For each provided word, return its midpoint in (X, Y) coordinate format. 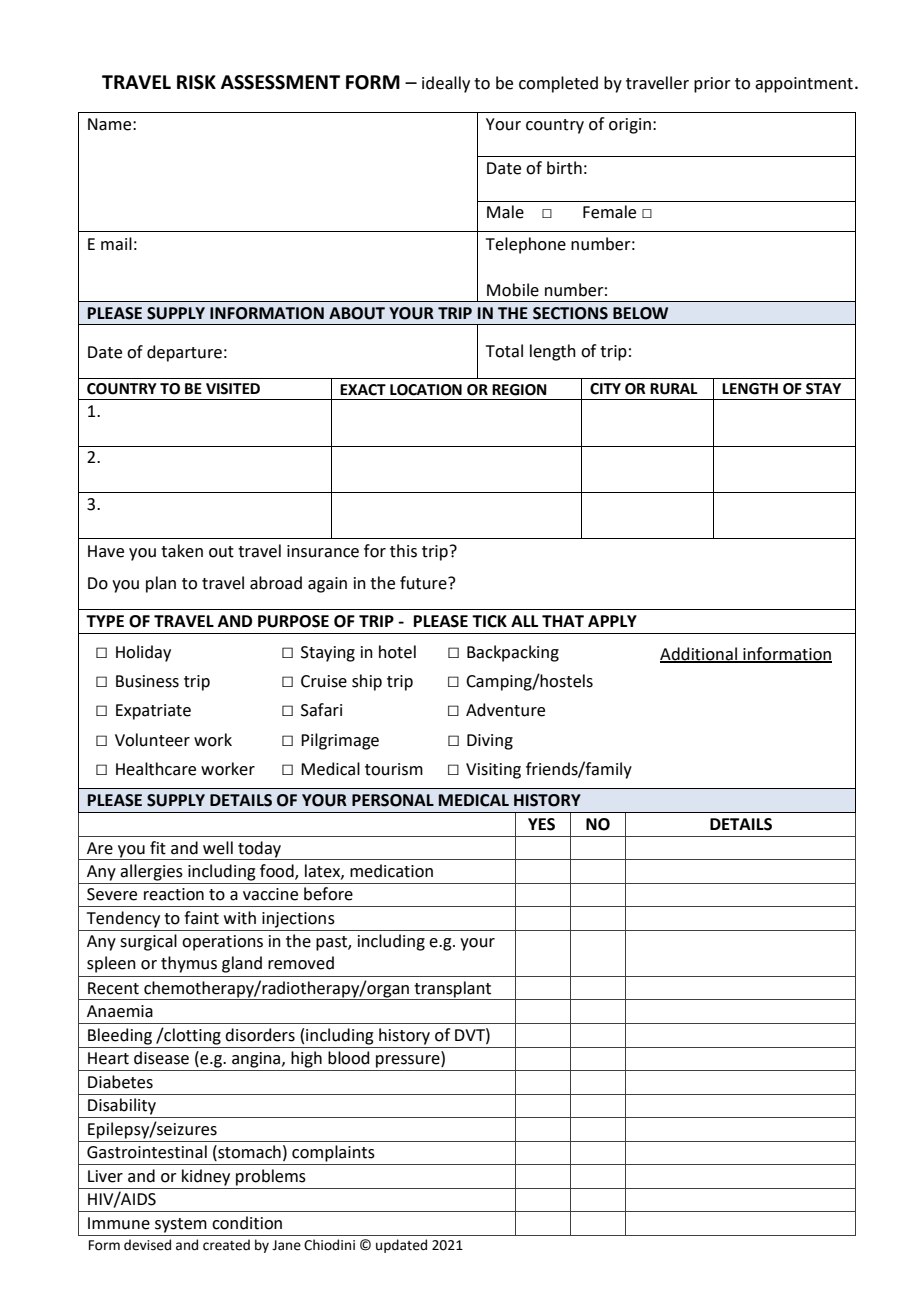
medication (391, 871)
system (181, 1225)
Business (147, 681)
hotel (397, 652)
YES (541, 824)
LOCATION (426, 390)
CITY (605, 389)
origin (630, 126)
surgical (148, 942)
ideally (446, 84)
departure (184, 353)
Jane (286, 1245)
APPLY (612, 621)
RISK (196, 82)
